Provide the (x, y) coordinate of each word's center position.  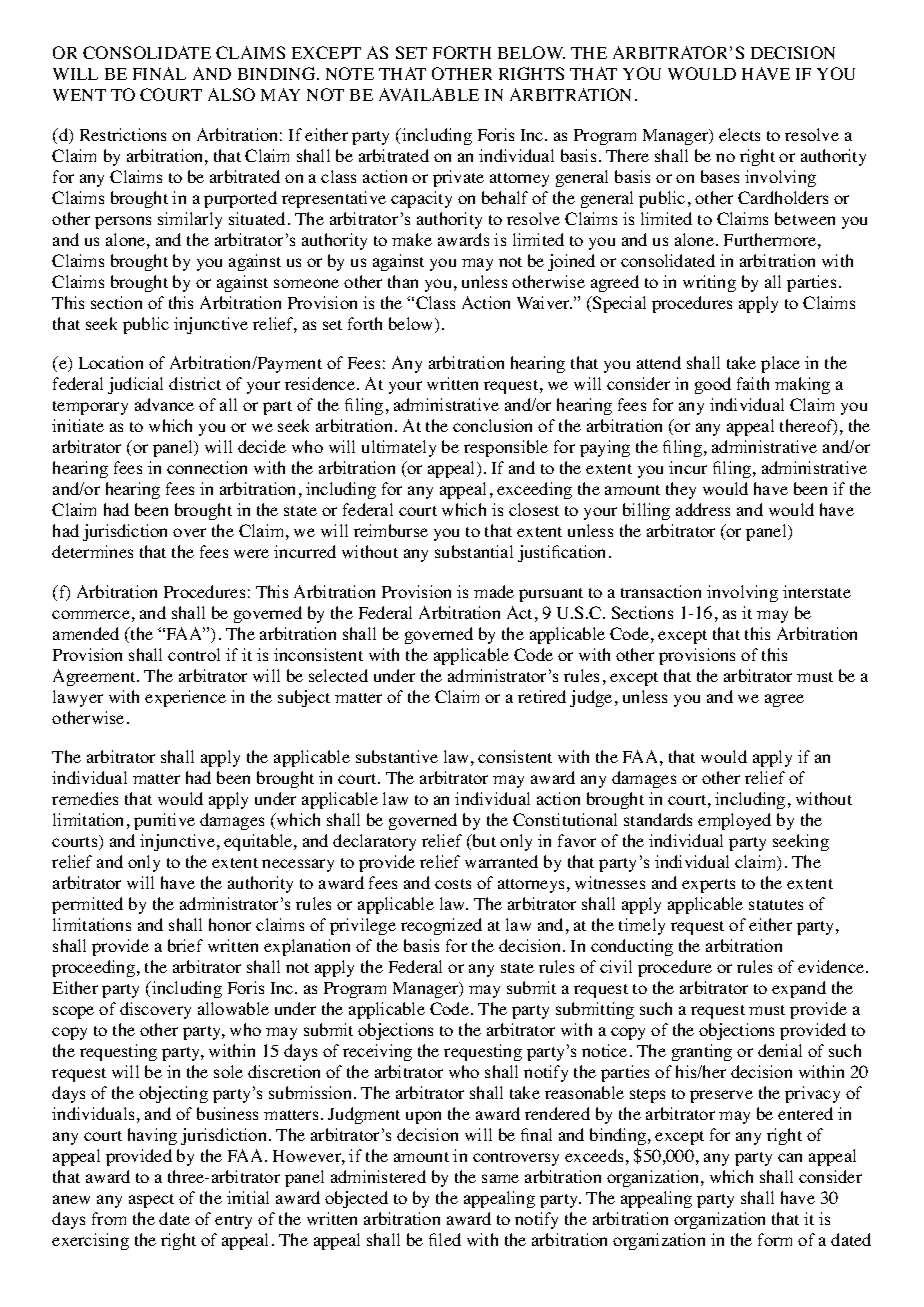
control (194, 654)
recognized (441, 926)
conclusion (492, 425)
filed (445, 1239)
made (494, 591)
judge (591, 698)
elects (739, 134)
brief (185, 945)
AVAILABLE (429, 94)
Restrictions (123, 134)
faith (753, 383)
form (775, 1239)
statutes (776, 905)
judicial (135, 385)
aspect (151, 1201)
